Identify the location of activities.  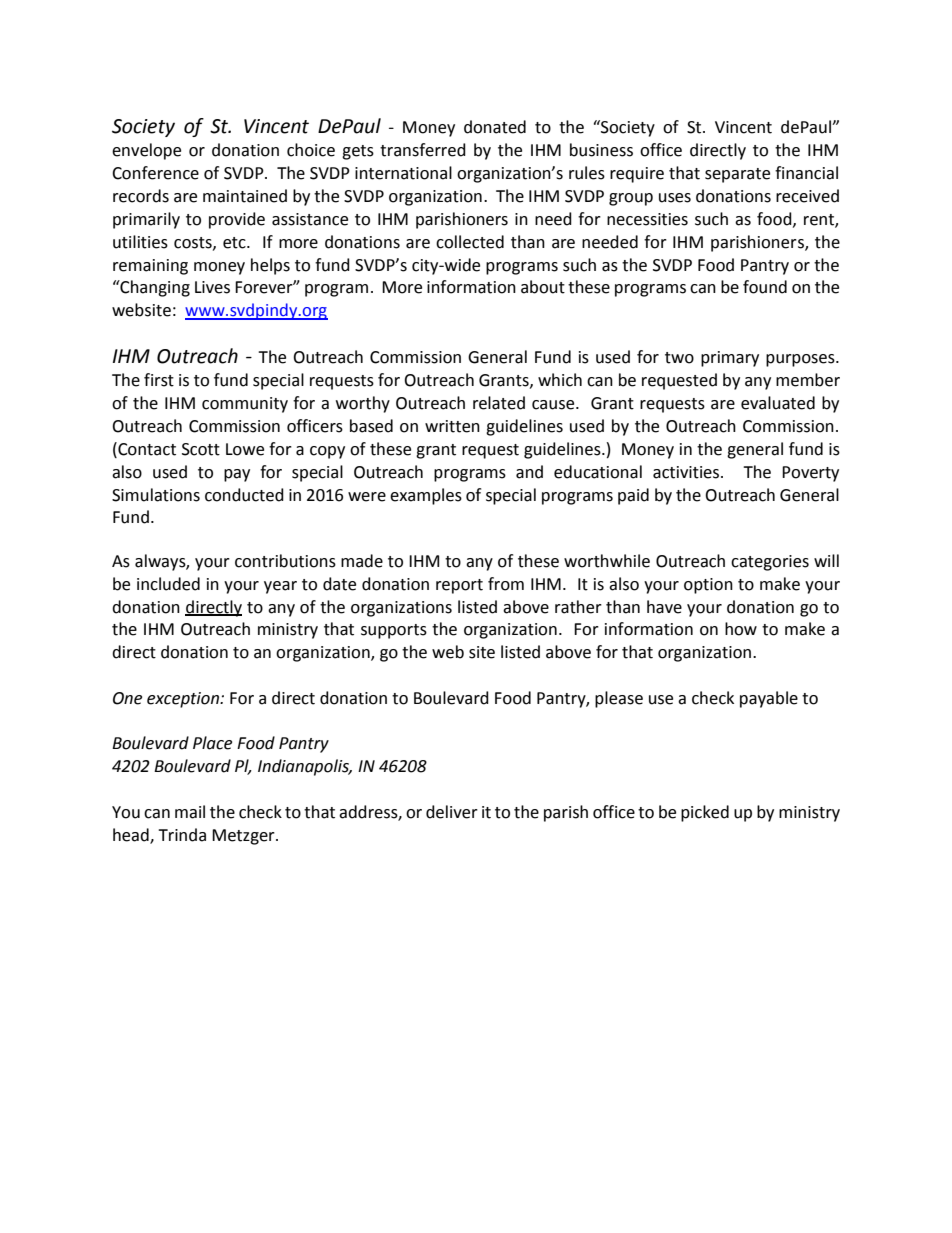
(687, 472).
